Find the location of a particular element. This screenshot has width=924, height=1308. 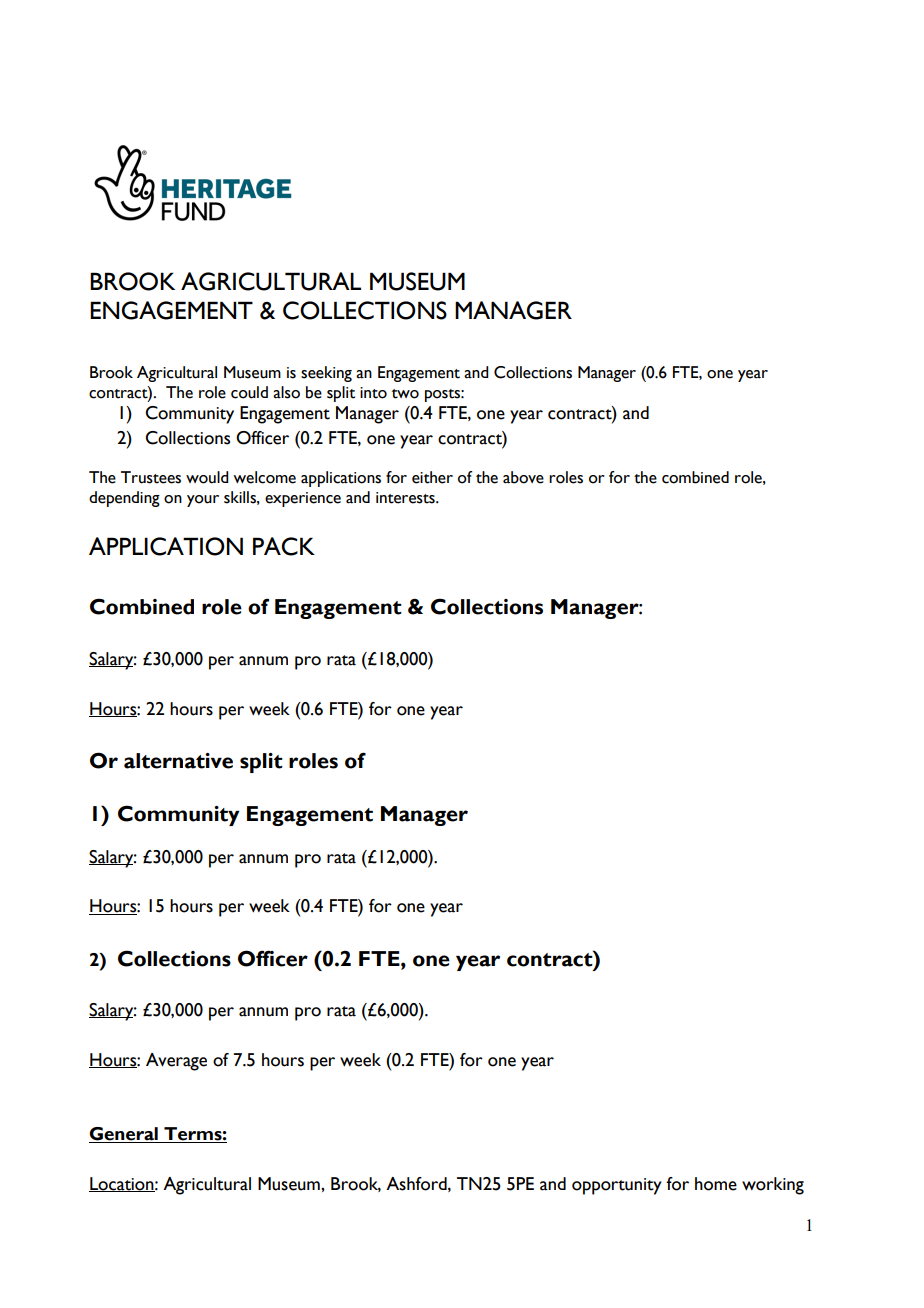

above is located at coordinates (523, 477).
